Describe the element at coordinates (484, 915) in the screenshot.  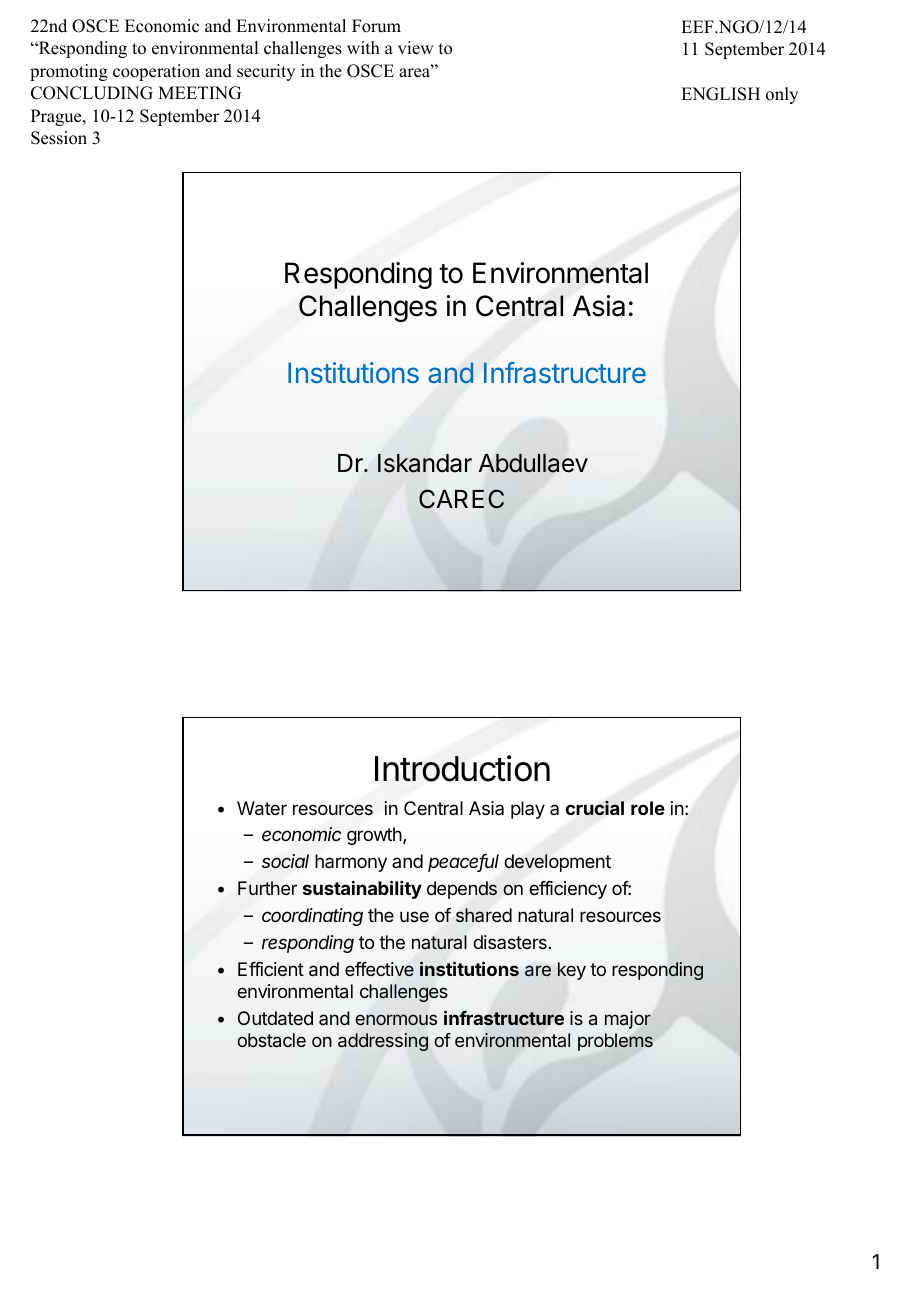
I see `shared` at that location.
